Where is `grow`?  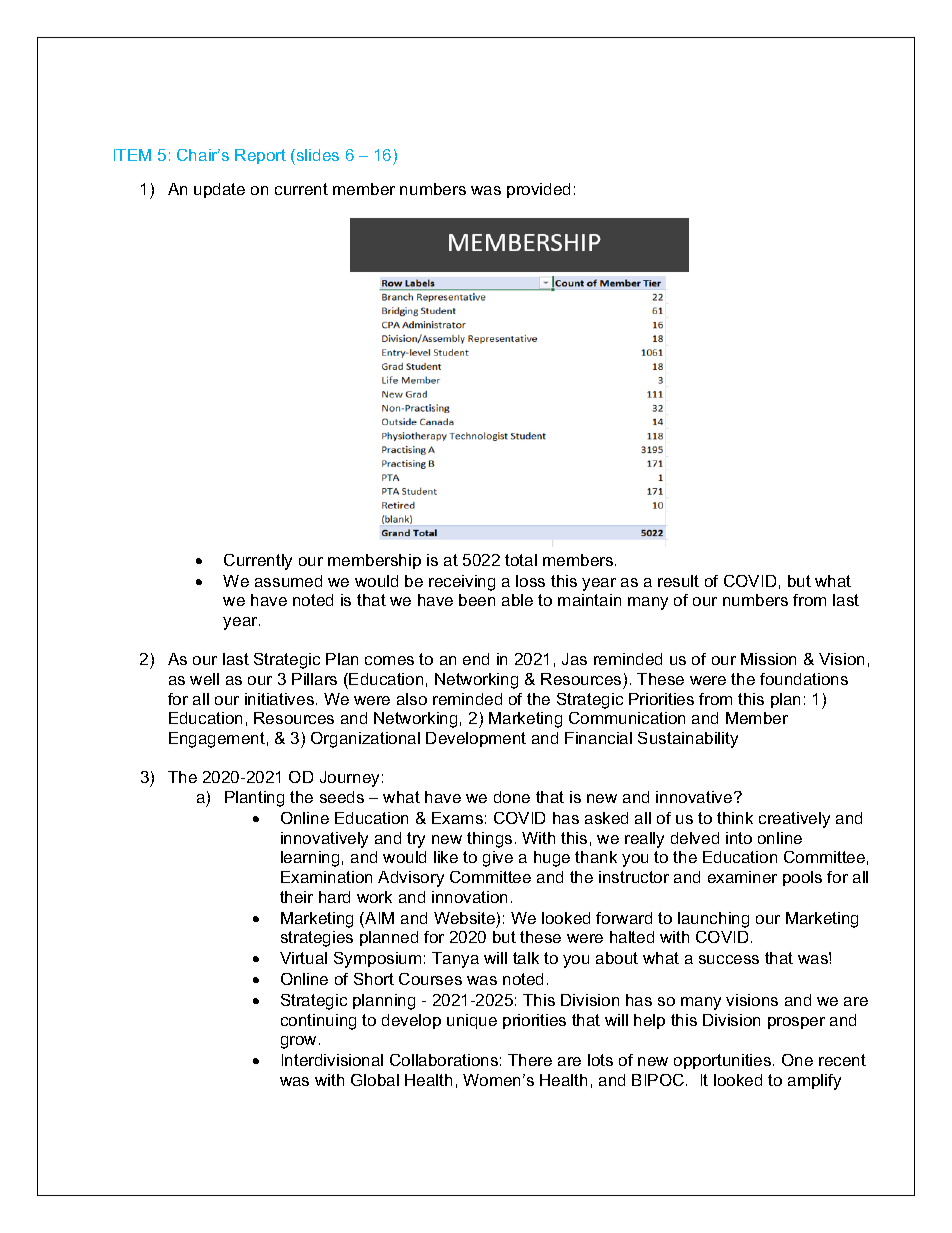
grow is located at coordinates (298, 1042).
